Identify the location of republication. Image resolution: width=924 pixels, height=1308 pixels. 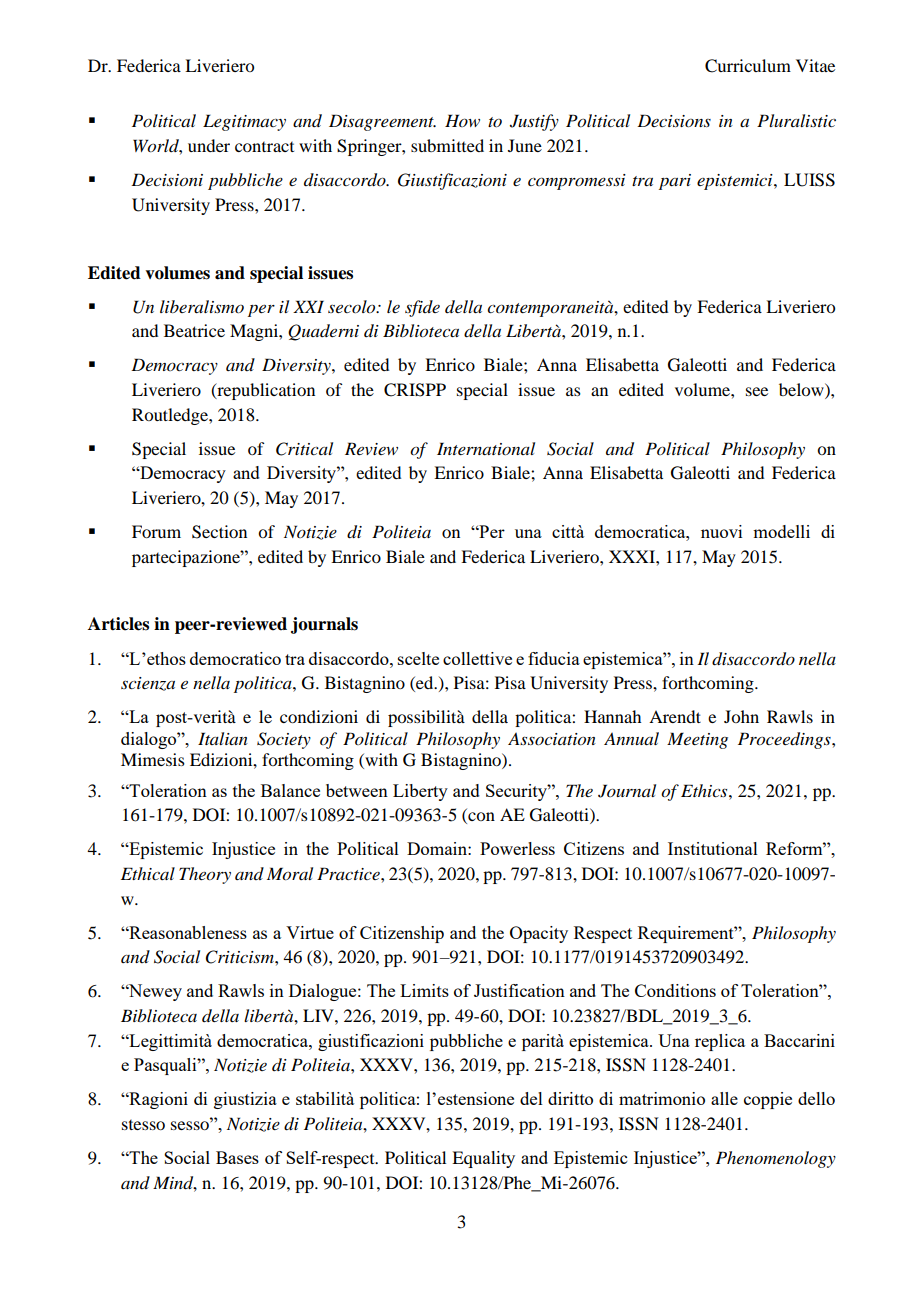
(265, 391).
